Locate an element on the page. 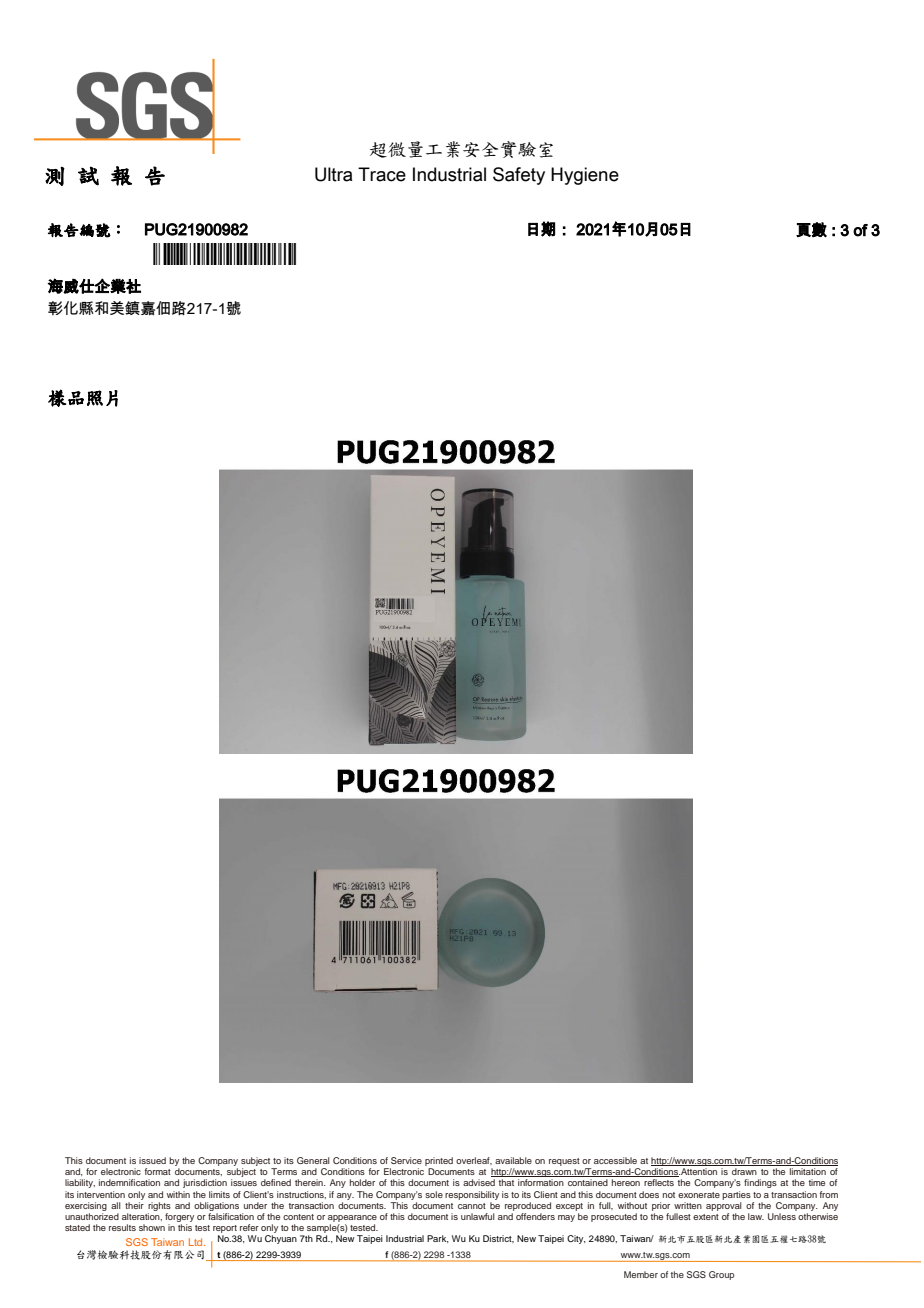 The width and height of the image is (924, 1308). shown is located at coordinates (152, 1227).
